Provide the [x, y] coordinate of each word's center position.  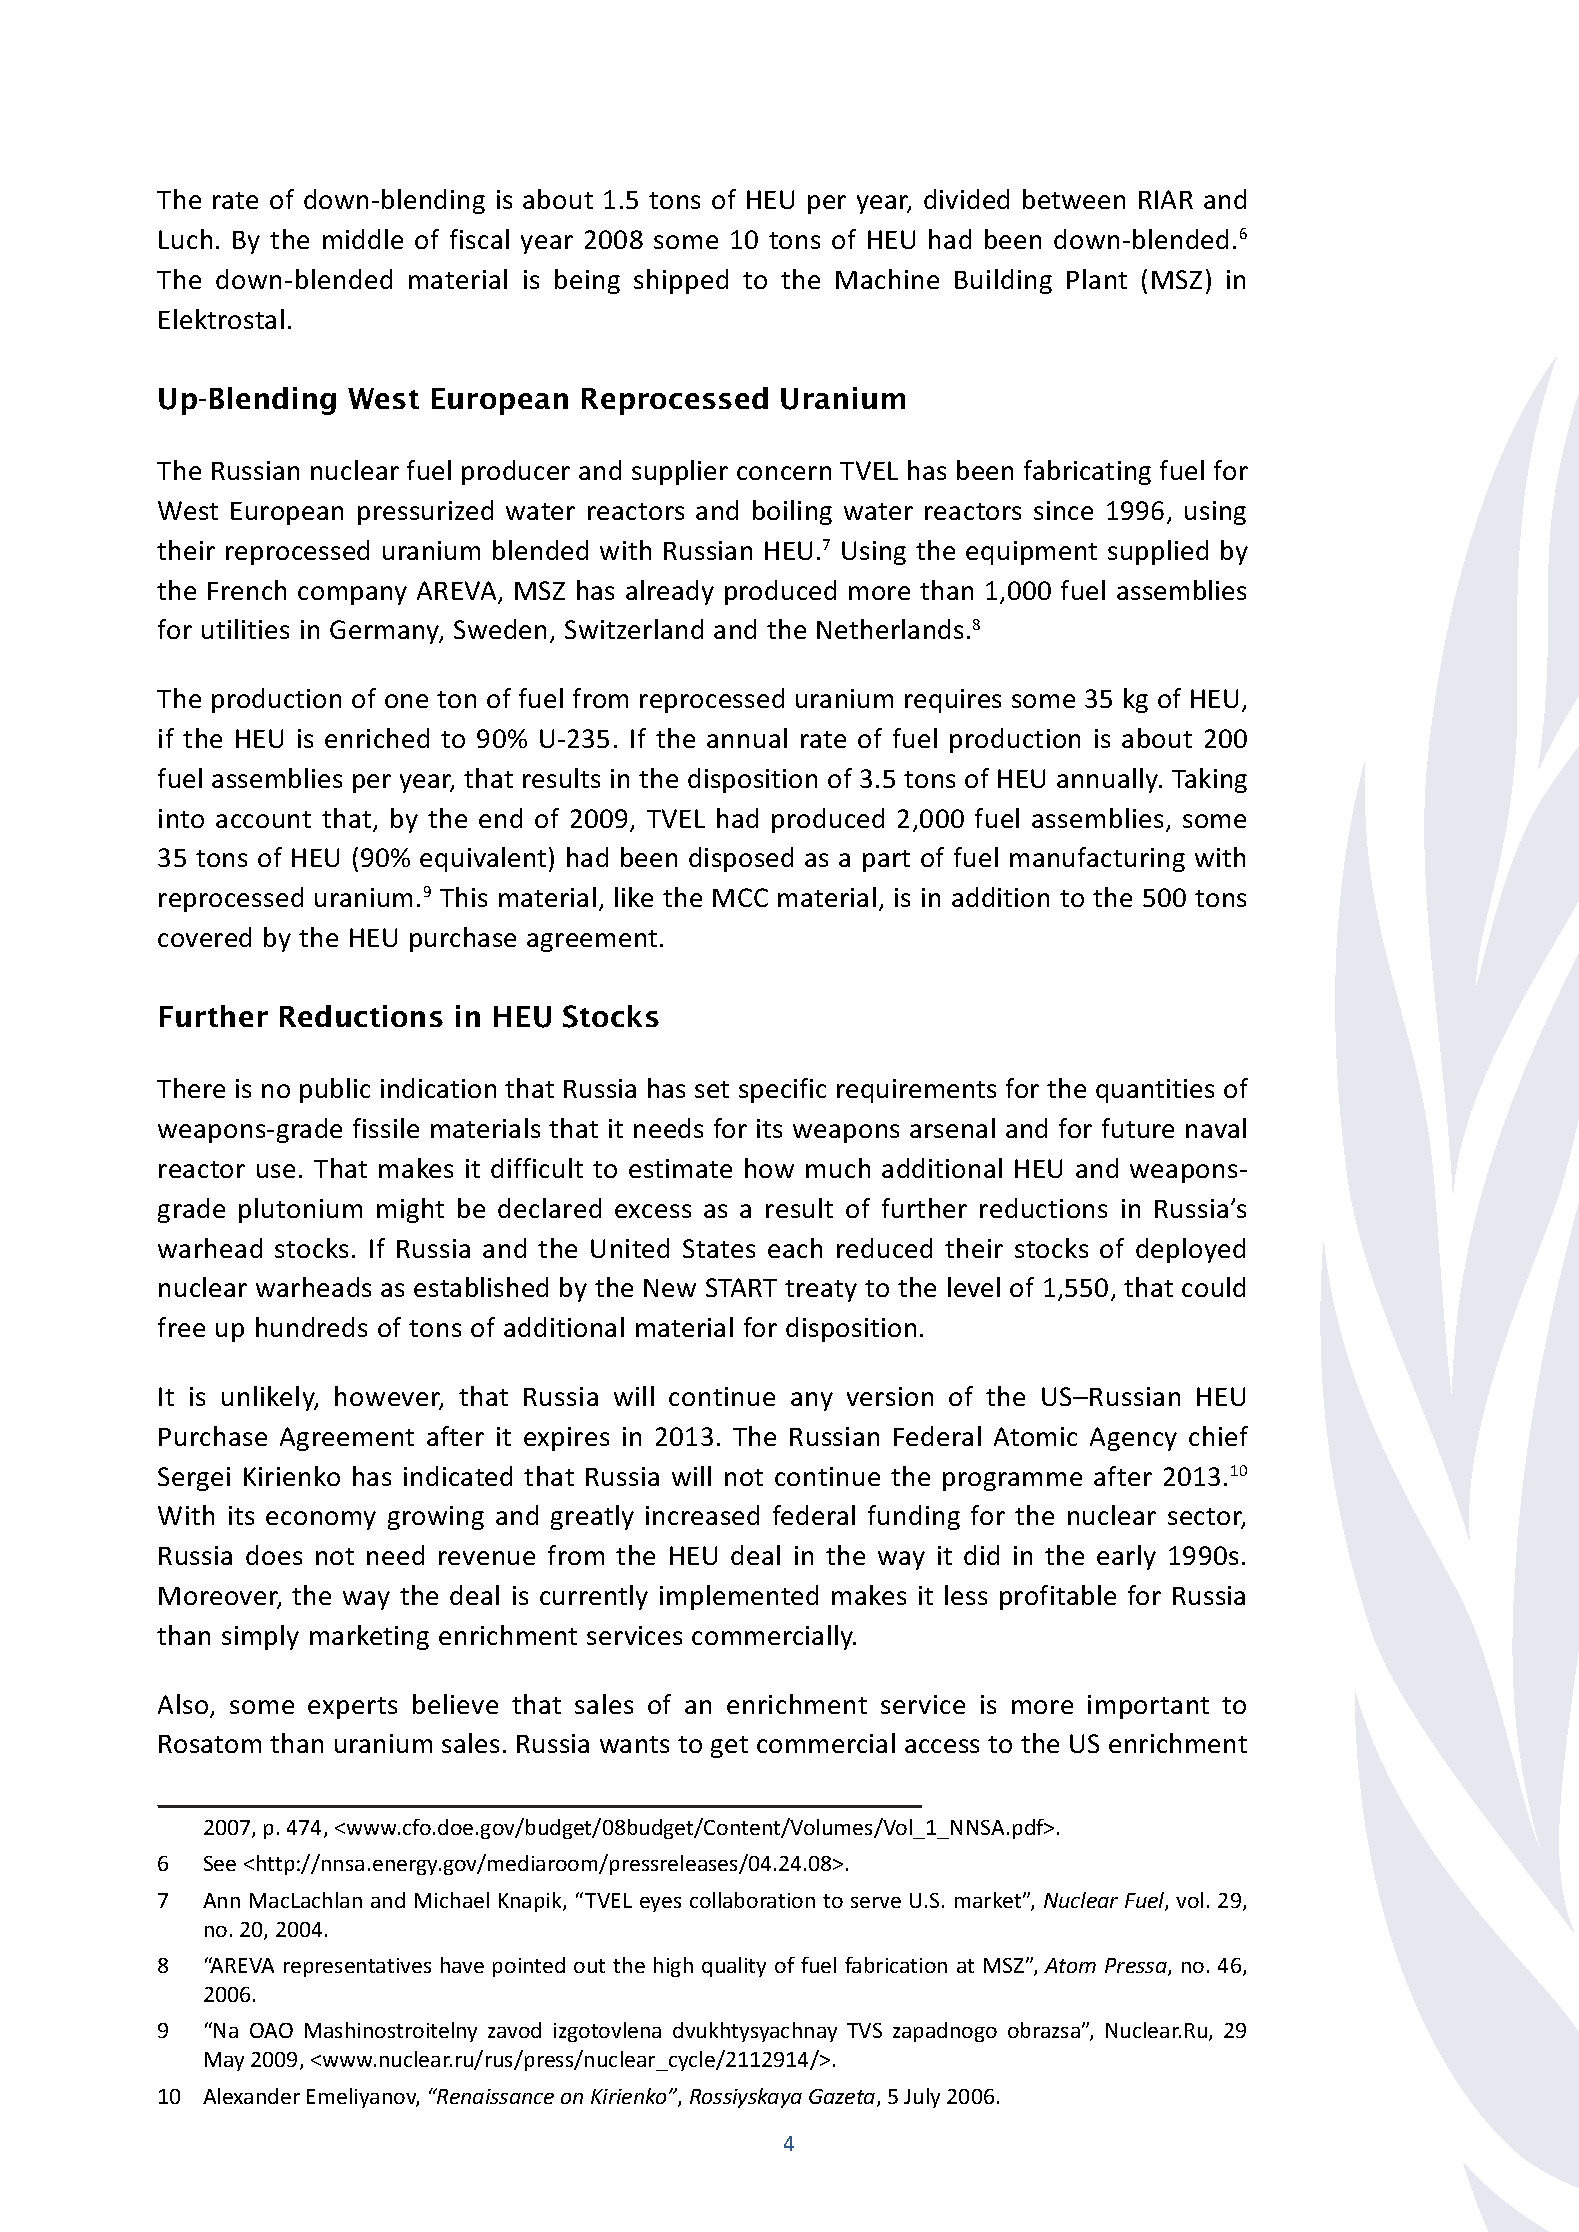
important [1148, 1707]
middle [363, 239]
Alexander [251, 2096]
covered [204, 937]
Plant [1097, 279]
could [1213, 1287]
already [670, 592]
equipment [1031, 553]
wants [634, 1744]
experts [352, 1708]
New [670, 1288]
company [352, 595]
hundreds [311, 1327]
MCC [740, 897]
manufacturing [1097, 859]
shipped [681, 281]
